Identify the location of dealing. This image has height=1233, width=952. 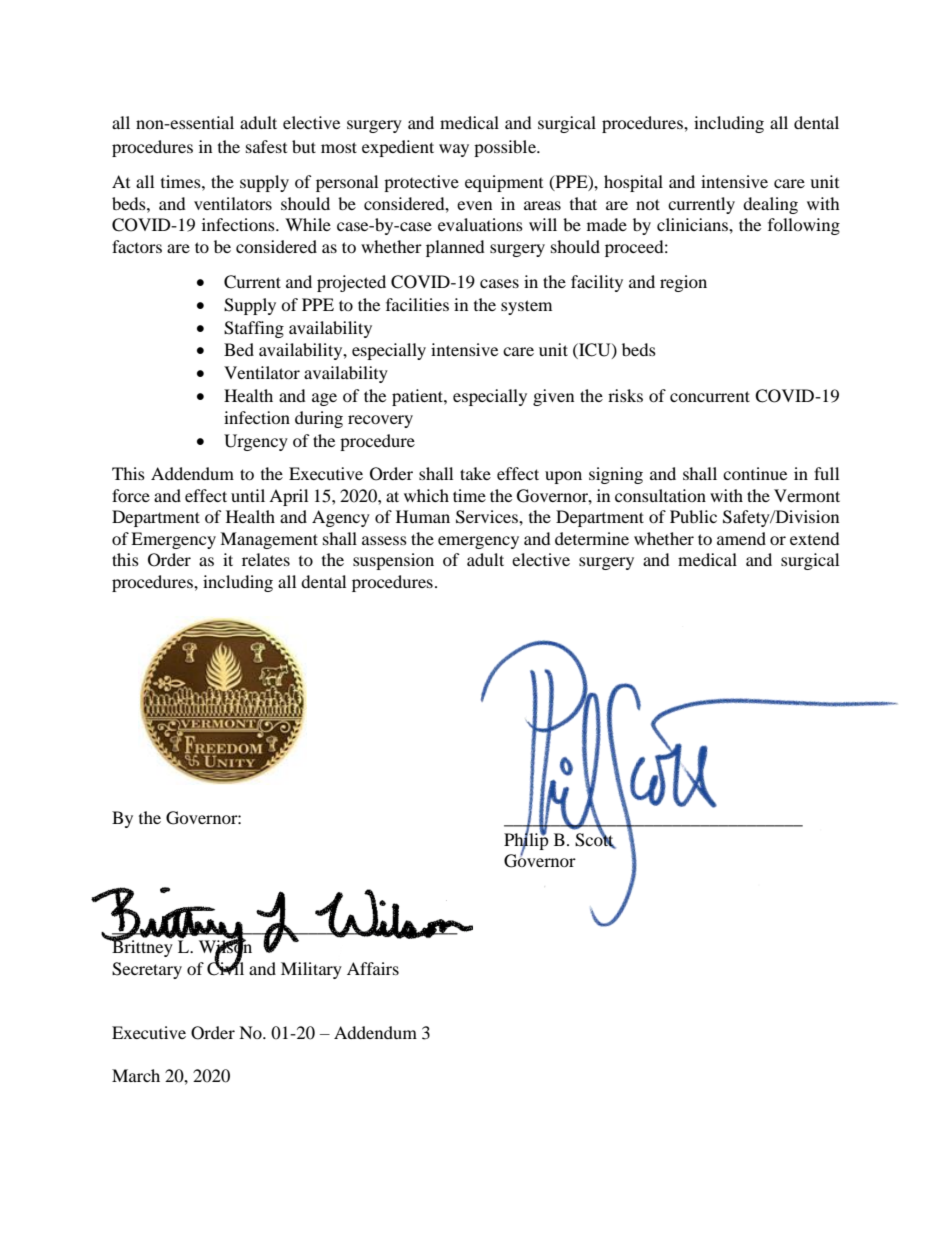
(770, 205).
